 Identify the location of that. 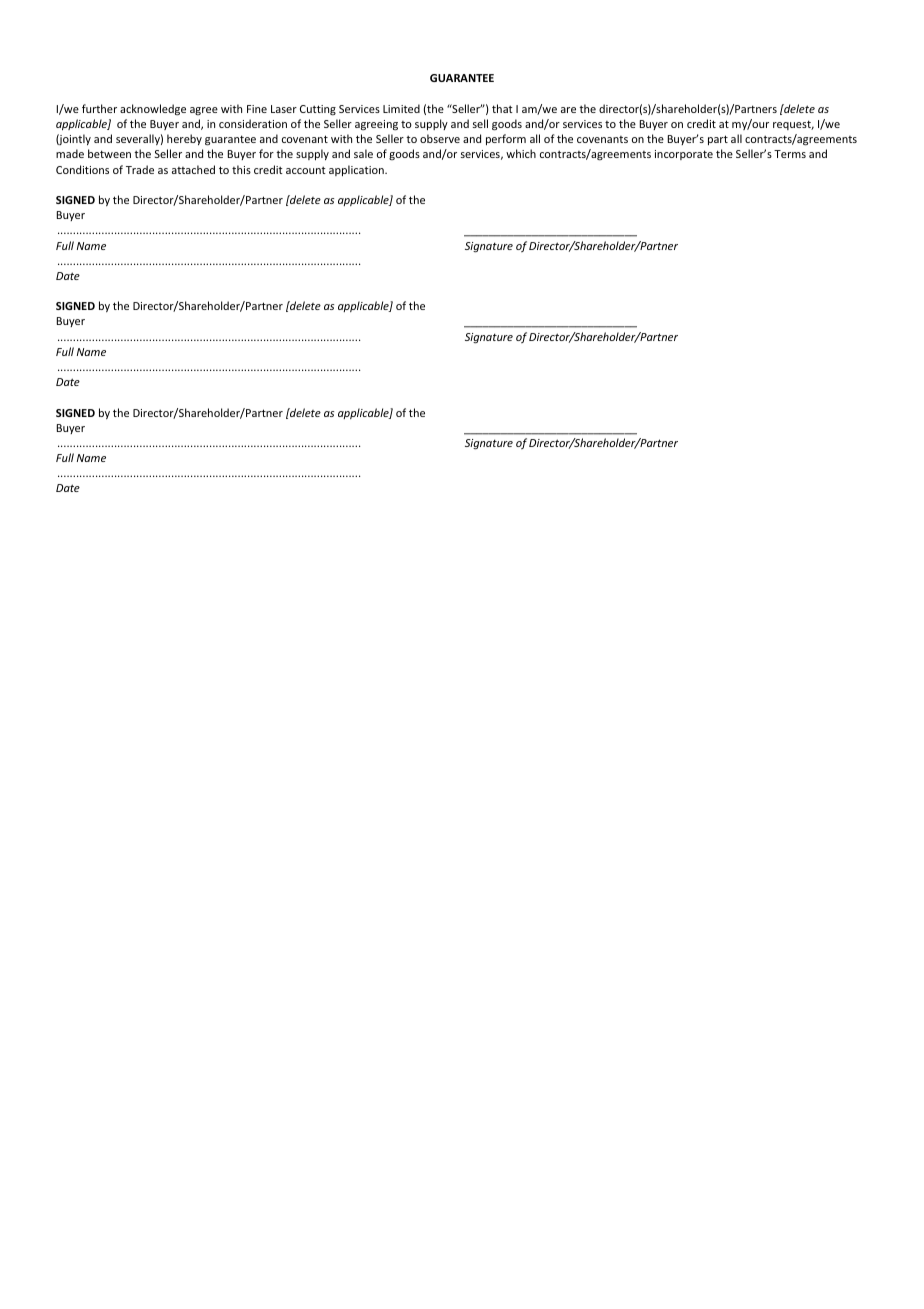
(502, 108).
